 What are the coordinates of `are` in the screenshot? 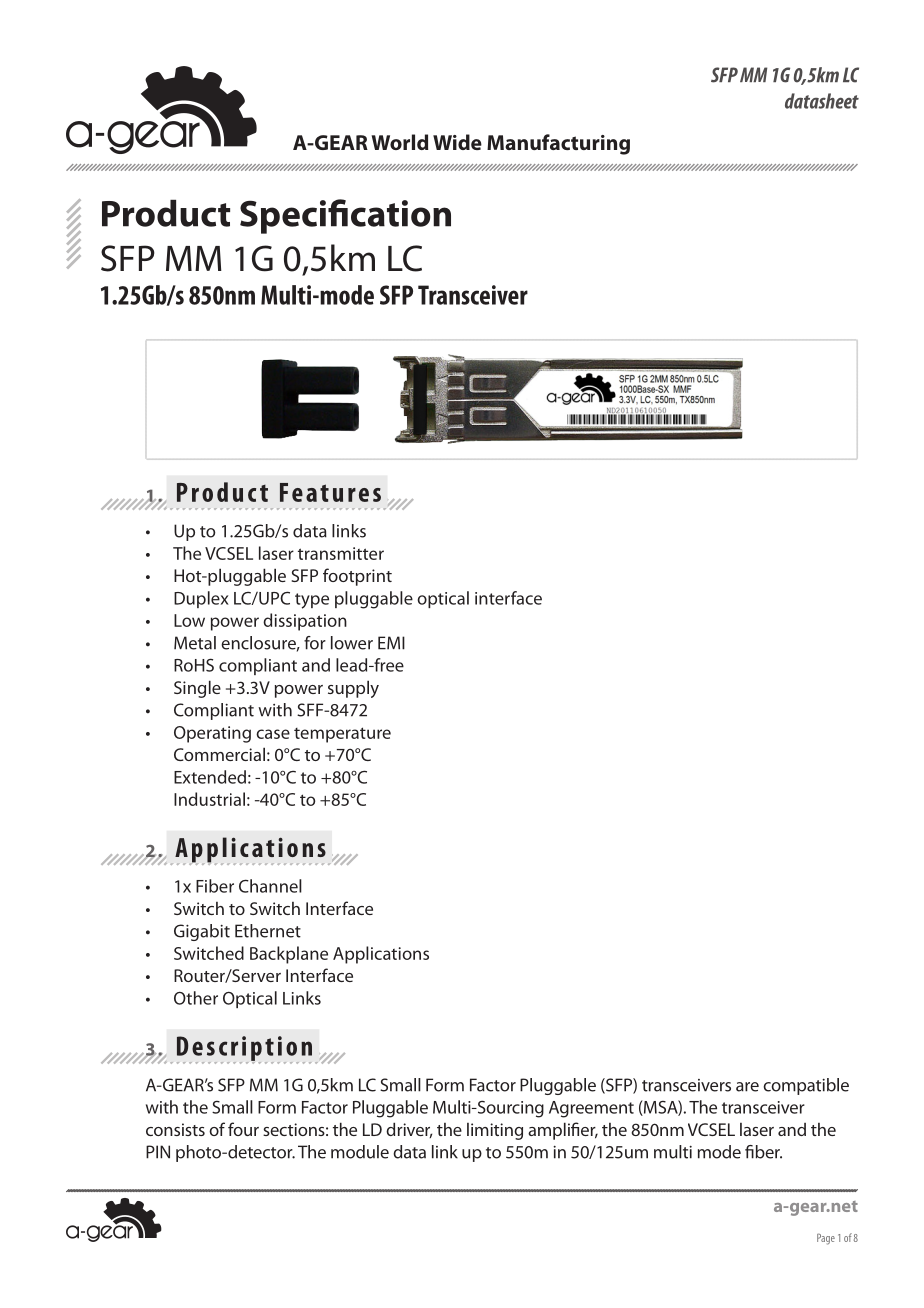 It's located at (747, 1087).
